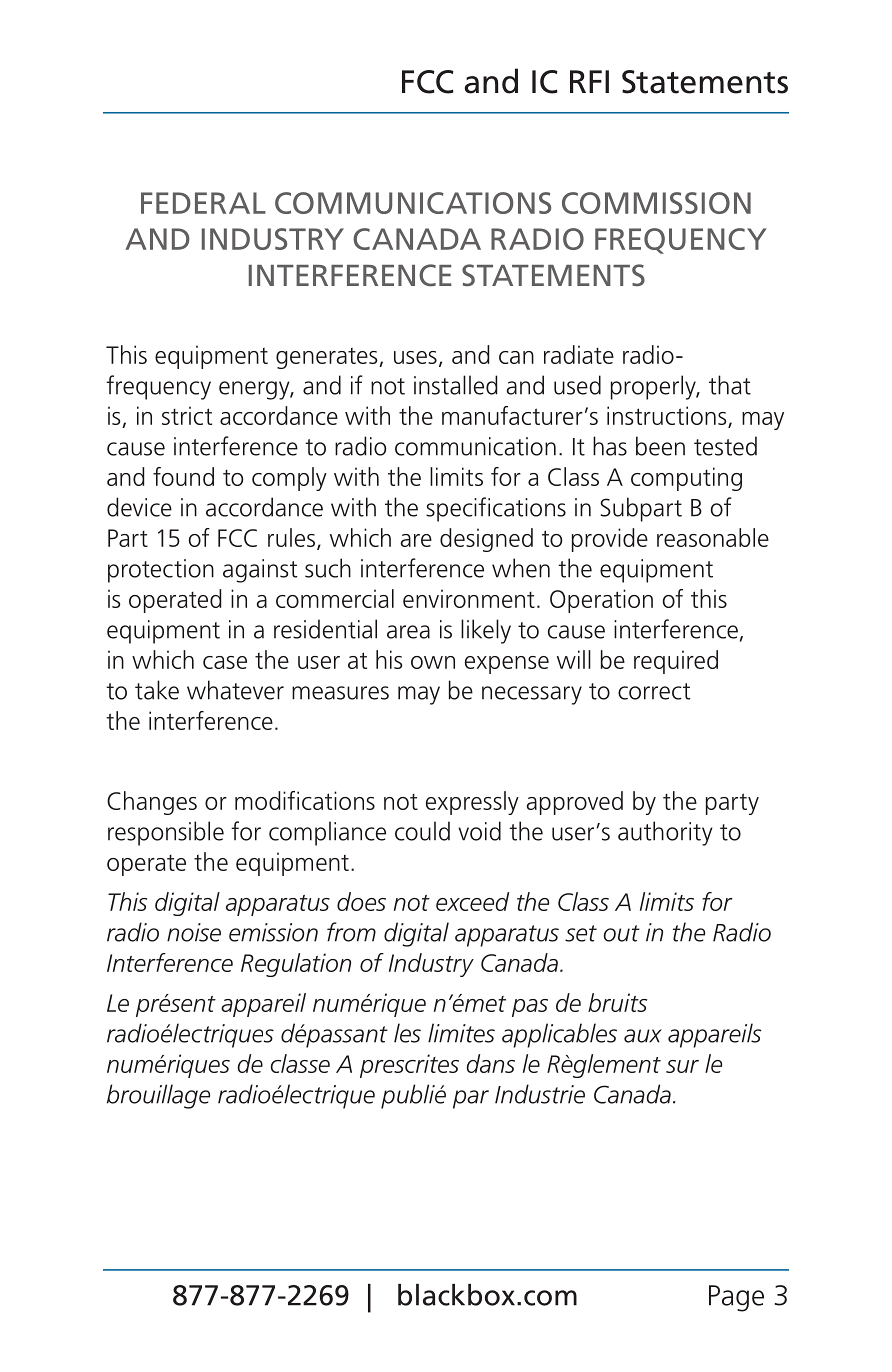 This screenshot has height=1372, width=892. What do you see at coordinates (490, 1063) in the screenshot?
I see `dans` at bounding box center [490, 1063].
